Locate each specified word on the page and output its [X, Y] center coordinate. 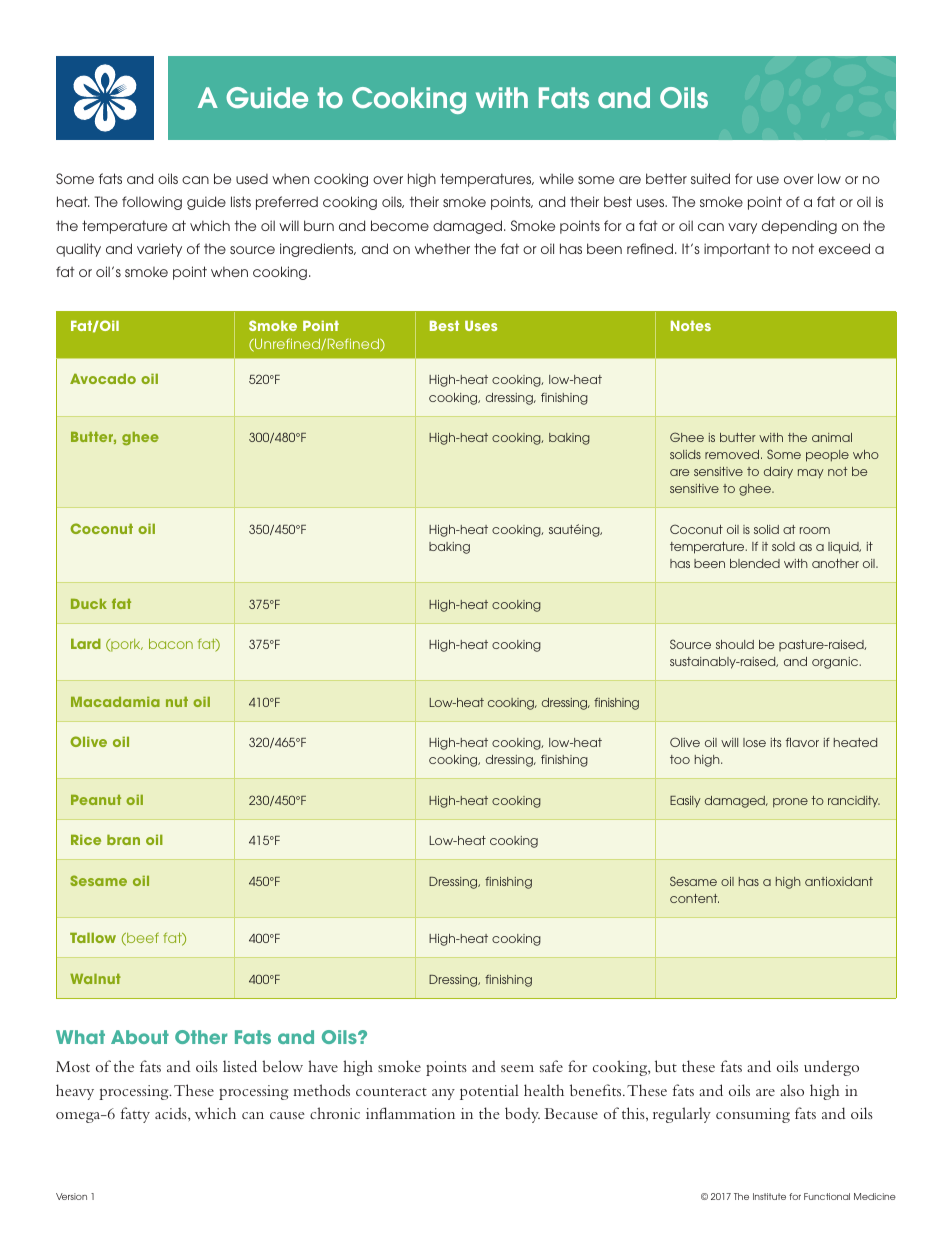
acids [172, 1113]
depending [799, 227]
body [522, 1115]
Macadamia [115, 702]
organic [836, 663]
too [680, 759]
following [152, 203]
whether [442, 248]
